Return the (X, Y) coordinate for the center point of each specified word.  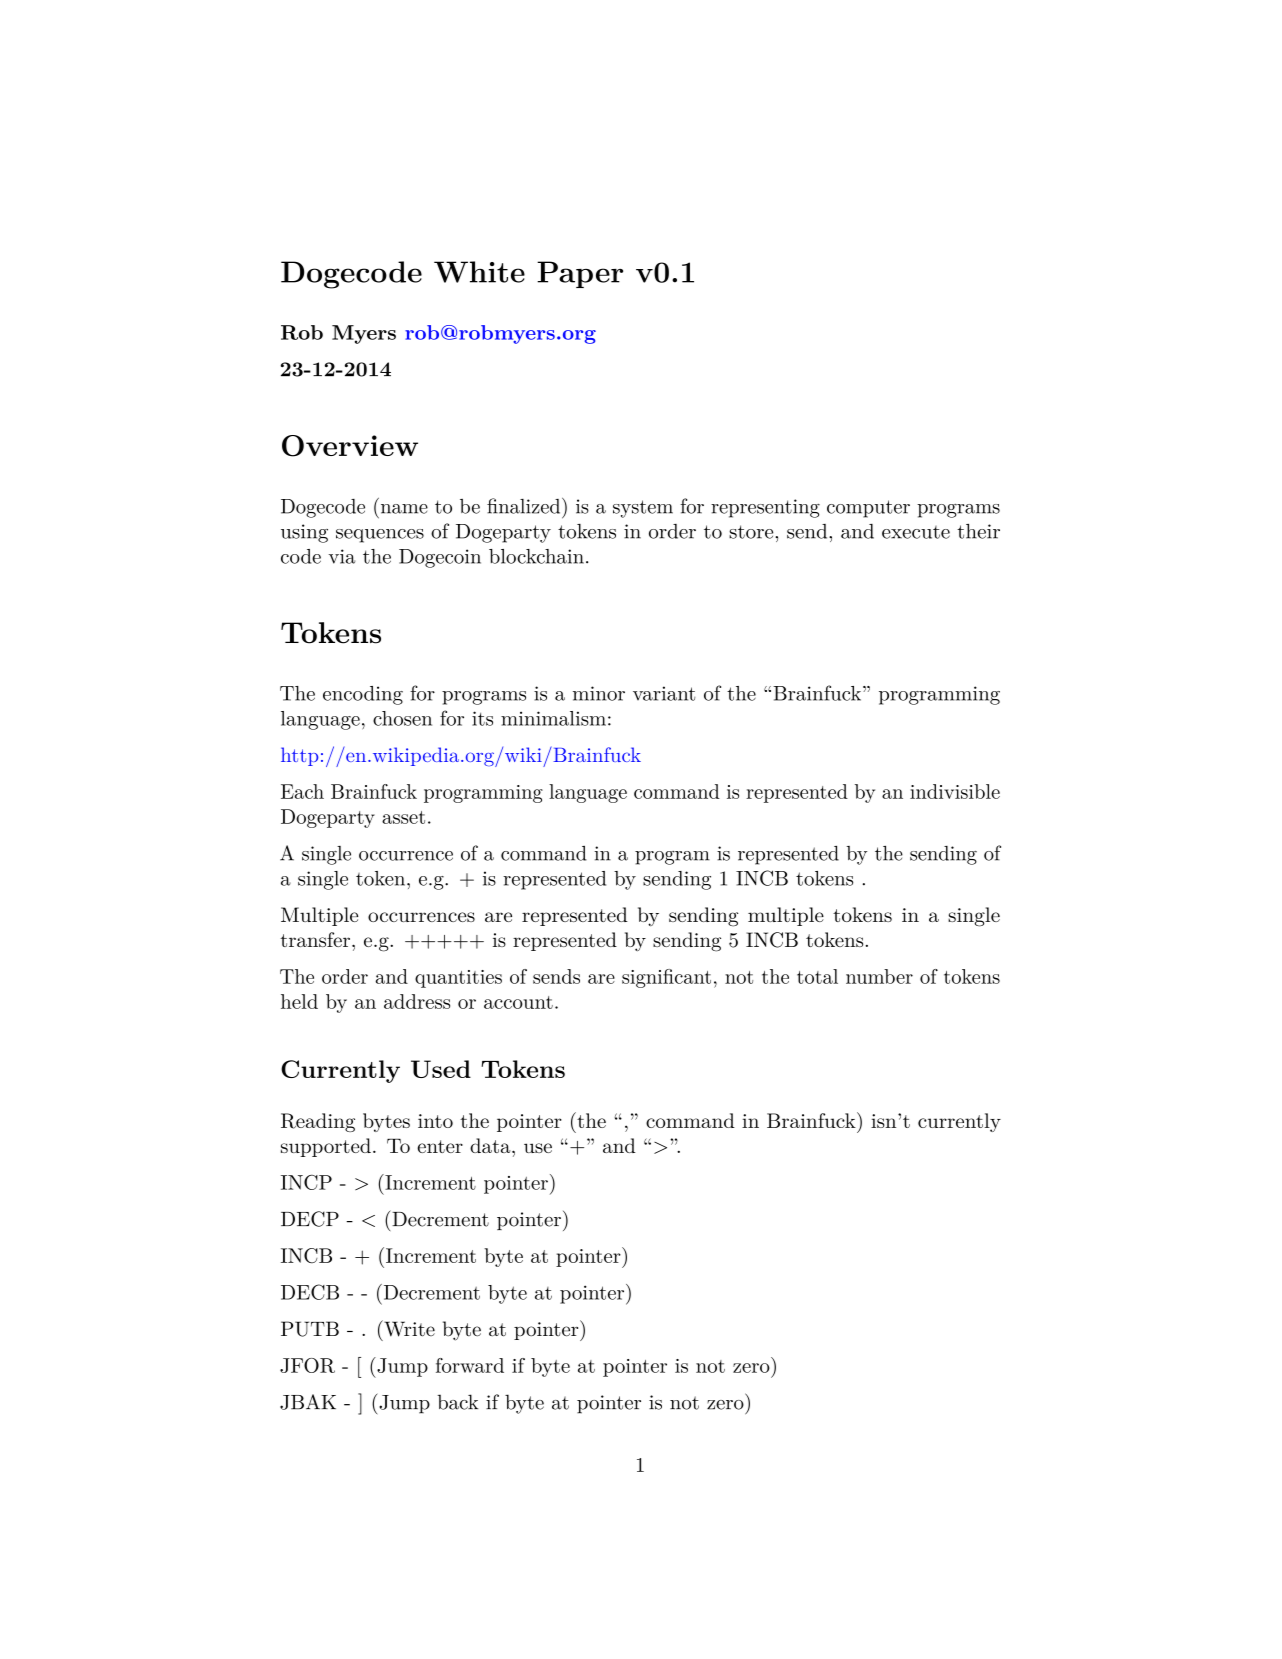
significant (666, 978)
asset (403, 817)
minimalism (553, 718)
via (342, 556)
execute (916, 532)
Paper (580, 274)
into (435, 1121)
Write (408, 1328)
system (643, 509)
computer (868, 509)
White (479, 272)
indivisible (955, 791)
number (879, 976)
